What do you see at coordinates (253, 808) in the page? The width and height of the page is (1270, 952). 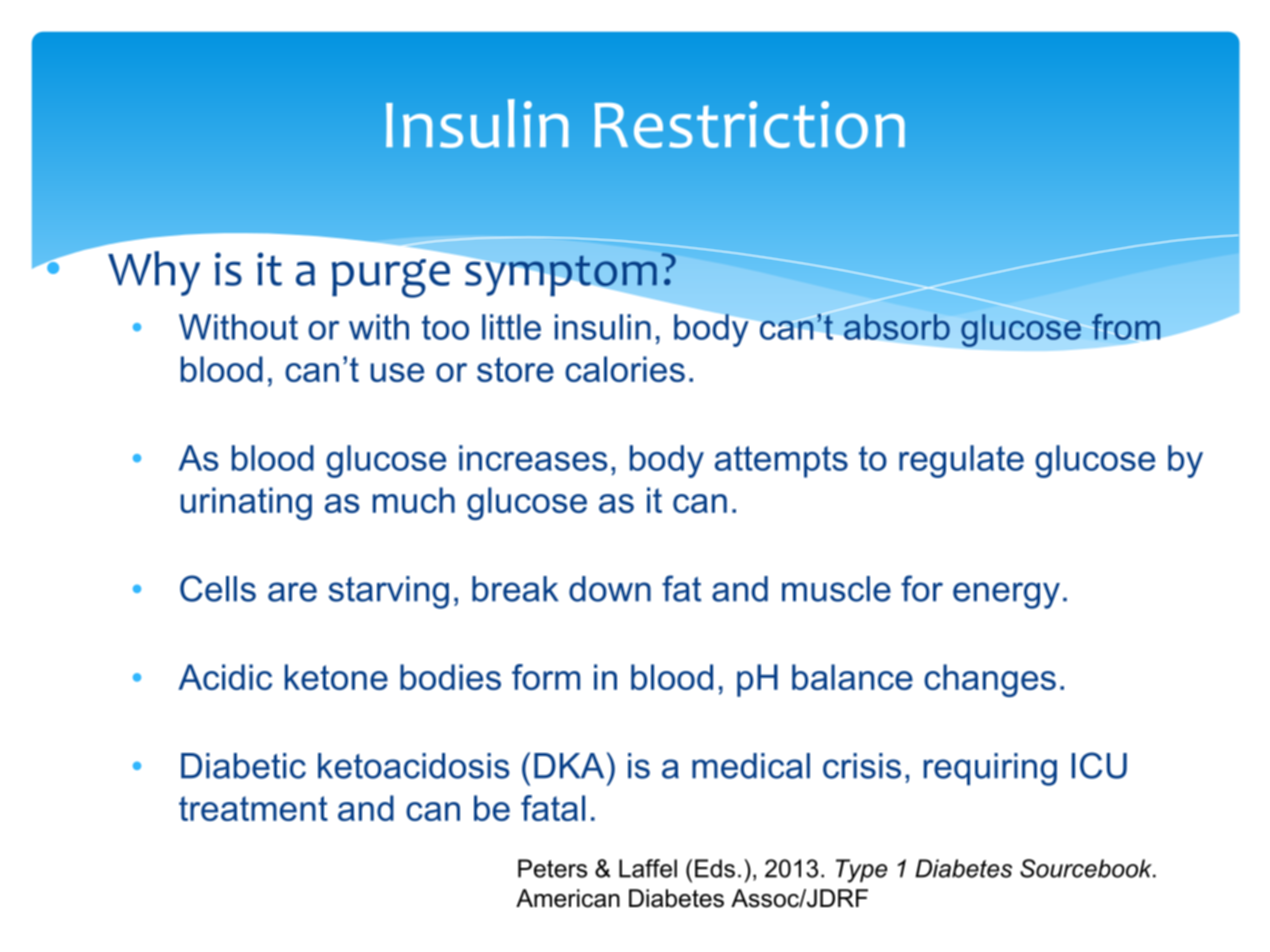 I see `treatment` at bounding box center [253, 808].
